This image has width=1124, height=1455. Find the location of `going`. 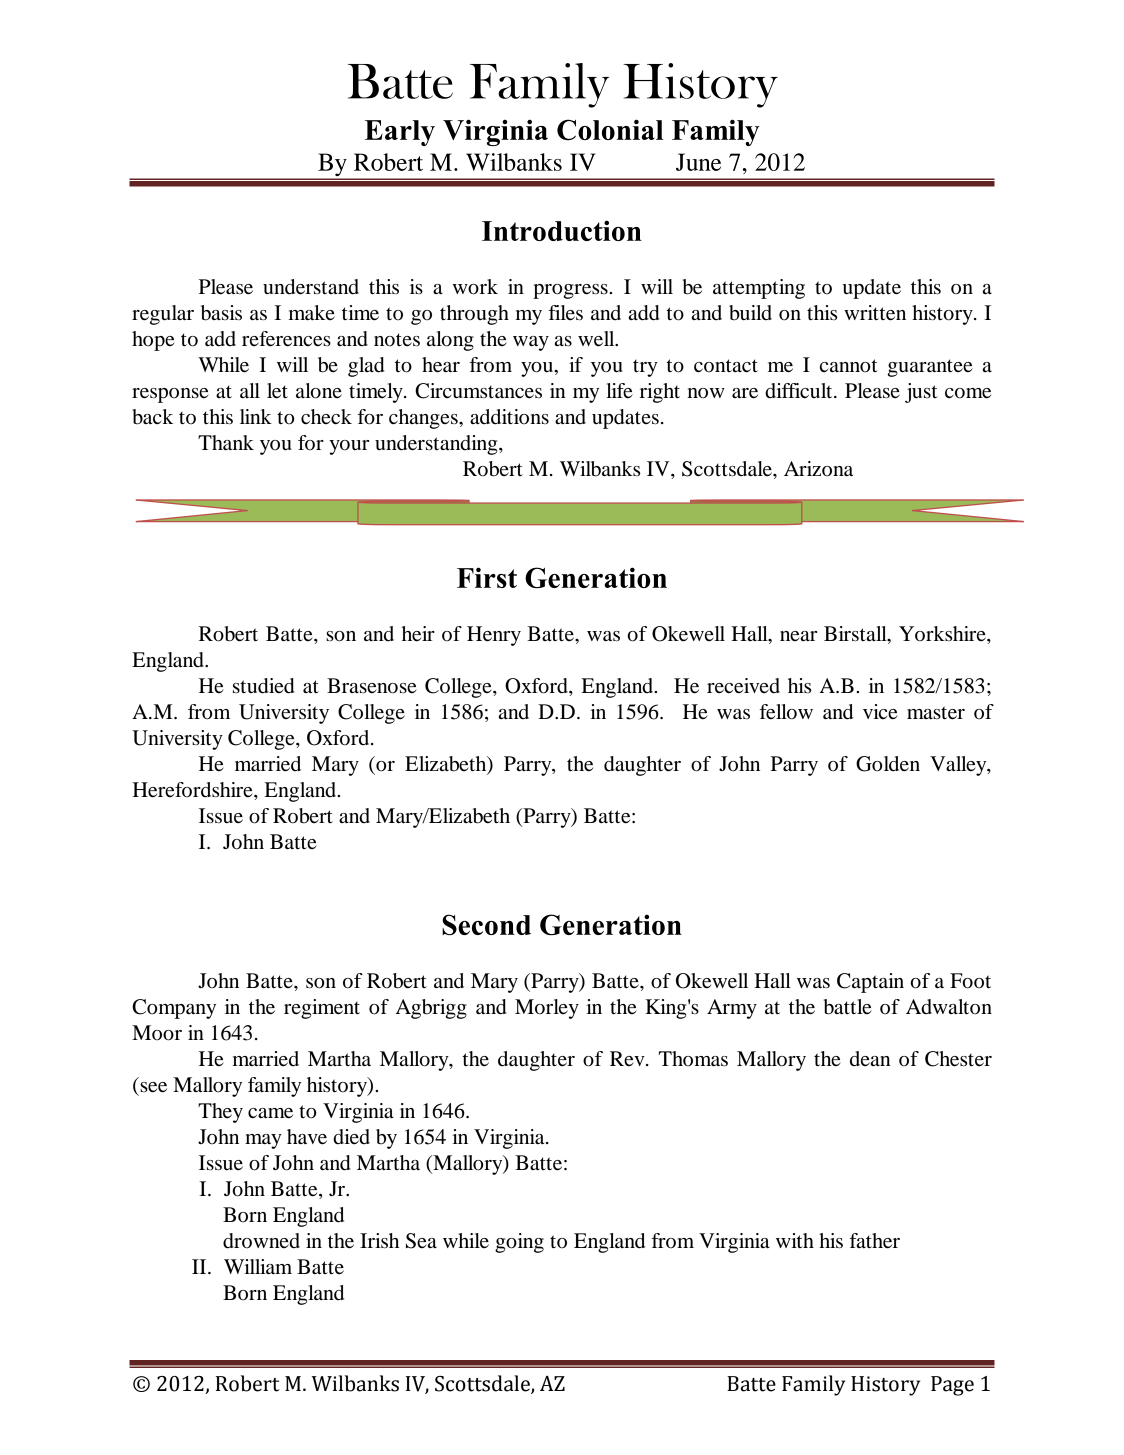

going is located at coordinates (519, 1243).
